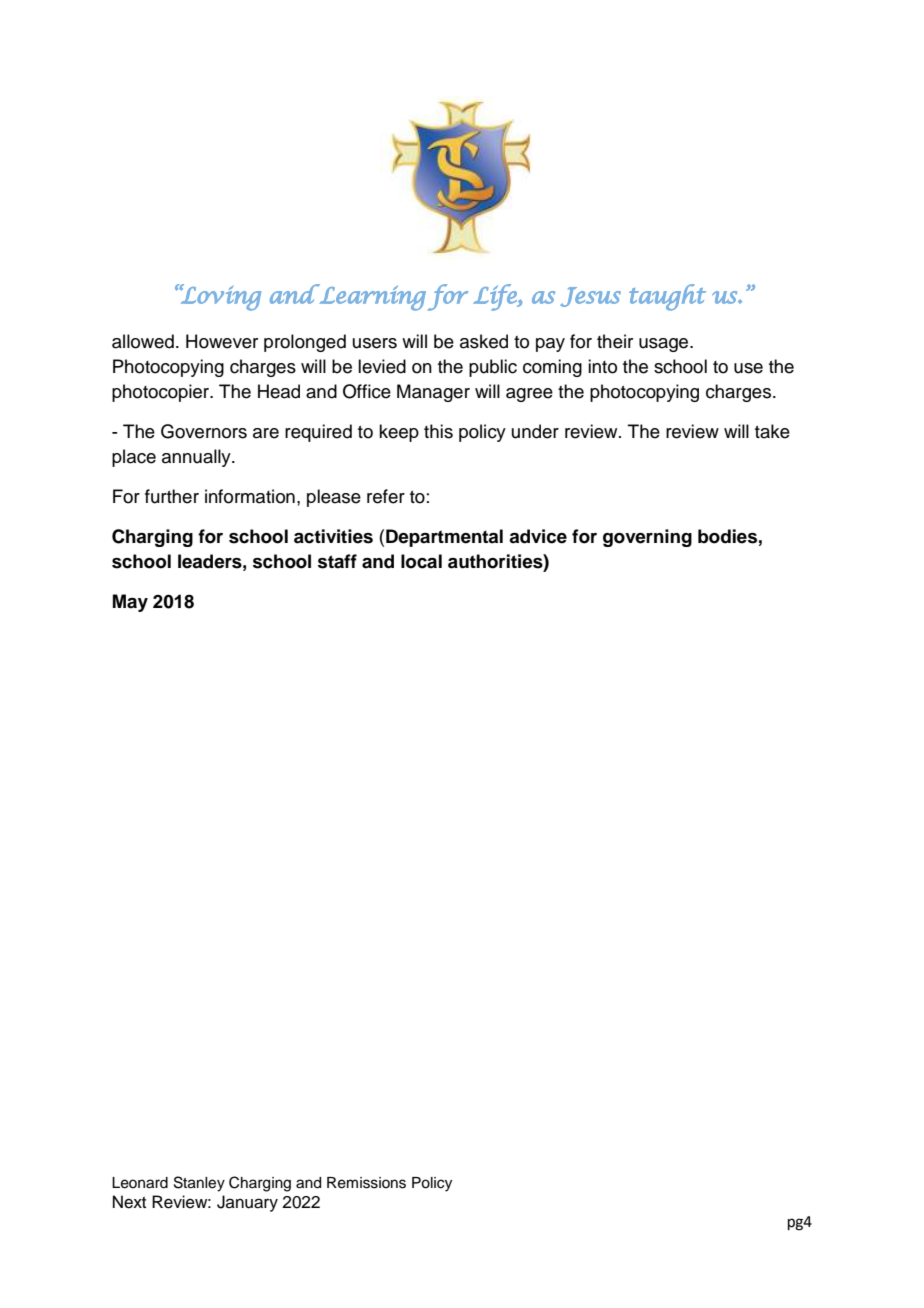 The height and width of the screenshot is (1308, 924). I want to click on local, so click(421, 561).
